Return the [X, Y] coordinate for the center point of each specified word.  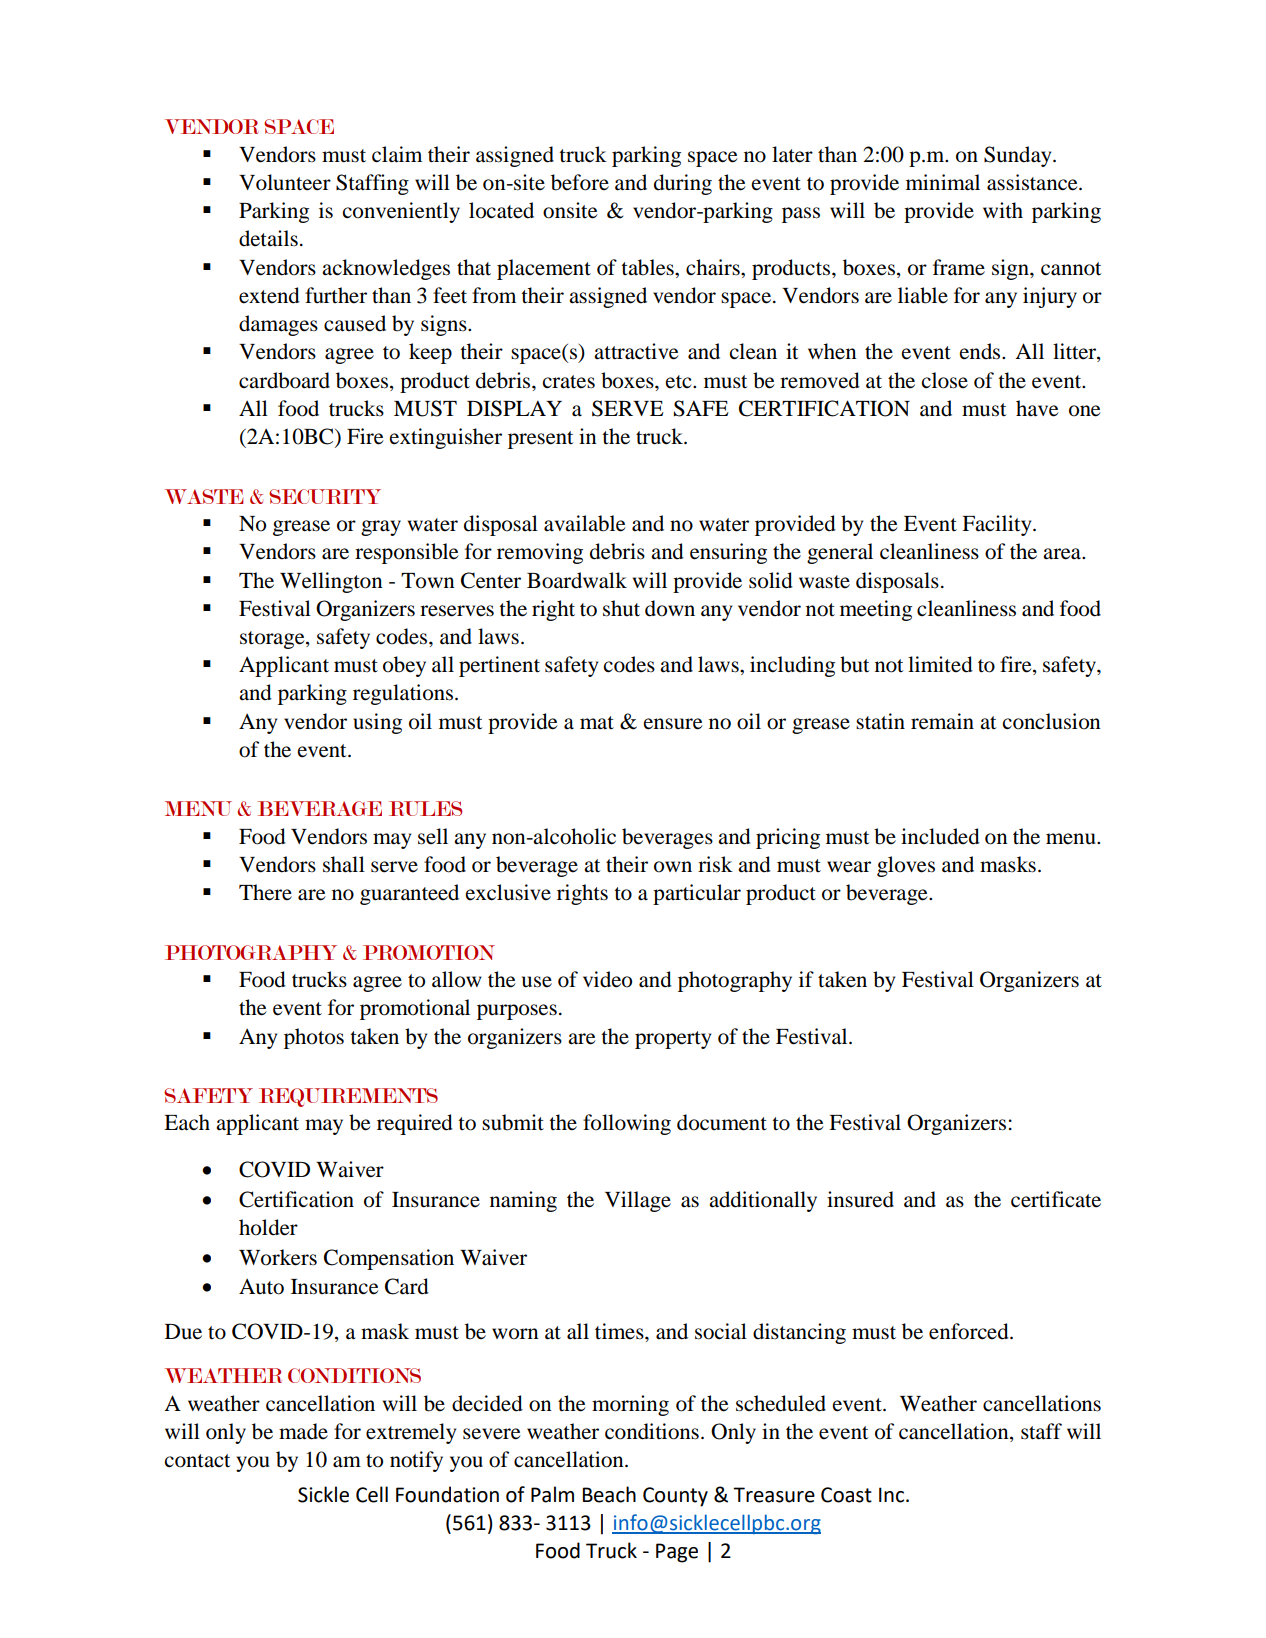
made [303, 1431]
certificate [1056, 1199]
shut [621, 608]
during [683, 184]
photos [314, 1038]
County [675, 1497]
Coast [846, 1495]
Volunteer [285, 182]
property [673, 1040]
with [1003, 210]
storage [273, 640]
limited [940, 664]
